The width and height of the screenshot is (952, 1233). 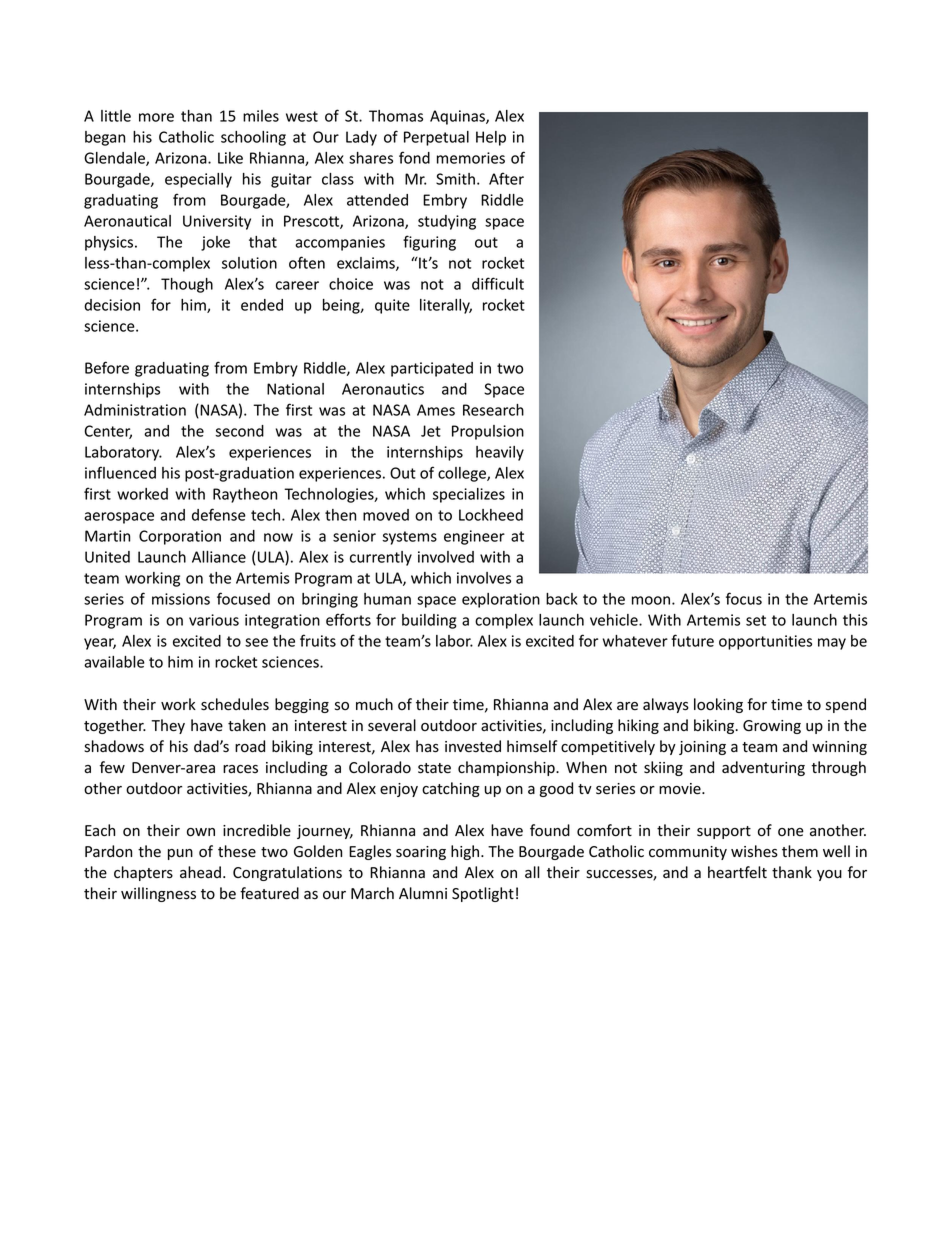 What do you see at coordinates (498, 283) in the screenshot?
I see `difficult` at bounding box center [498, 283].
